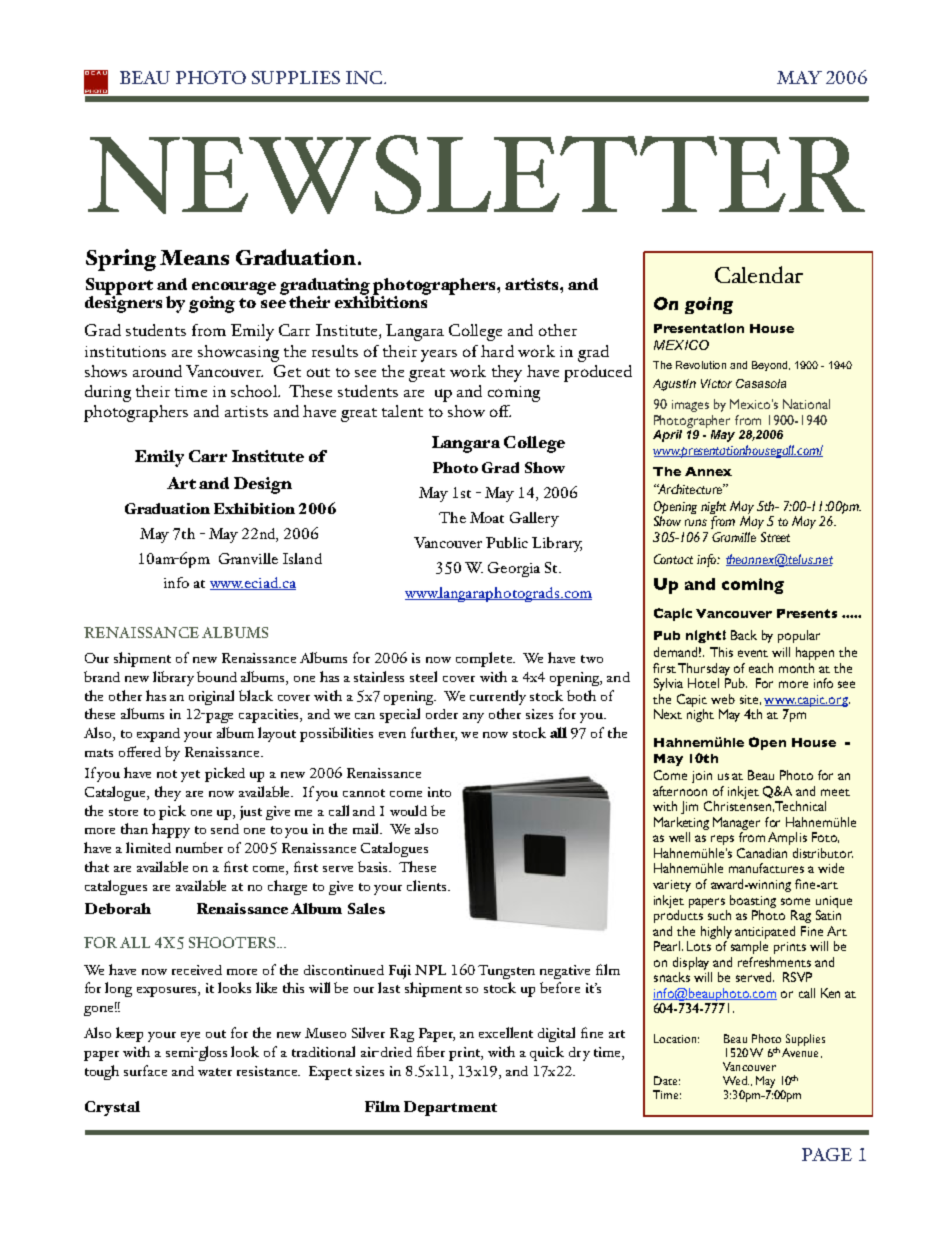  Describe the element at coordinates (215, 1072) in the screenshot. I see `water` at that location.
